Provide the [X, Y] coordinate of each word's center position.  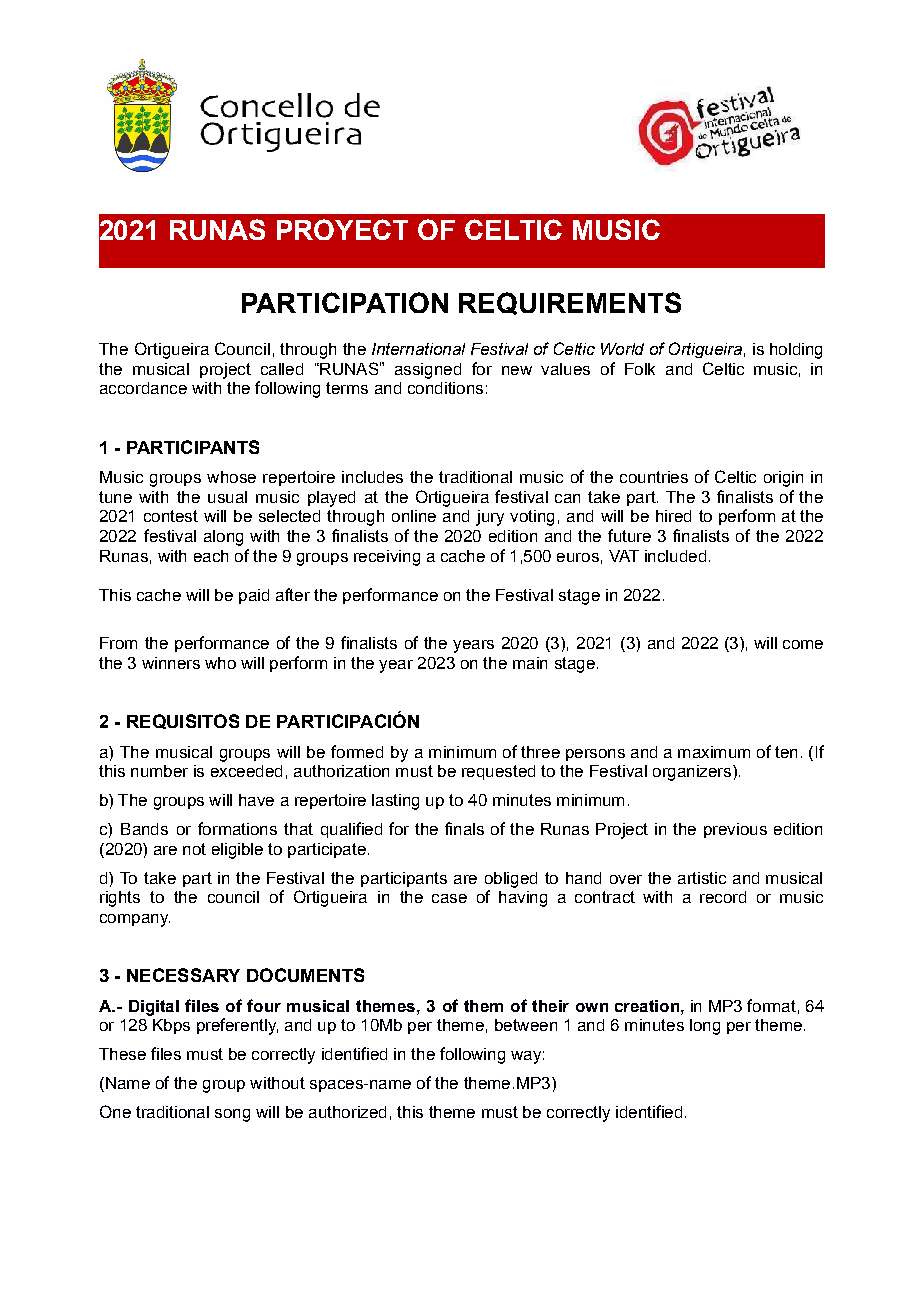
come [803, 644]
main [530, 663]
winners [171, 663]
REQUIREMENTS [570, 303]
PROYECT [342, 229]
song [232, 1115]
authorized [347, 1112]
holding [796, 351]
